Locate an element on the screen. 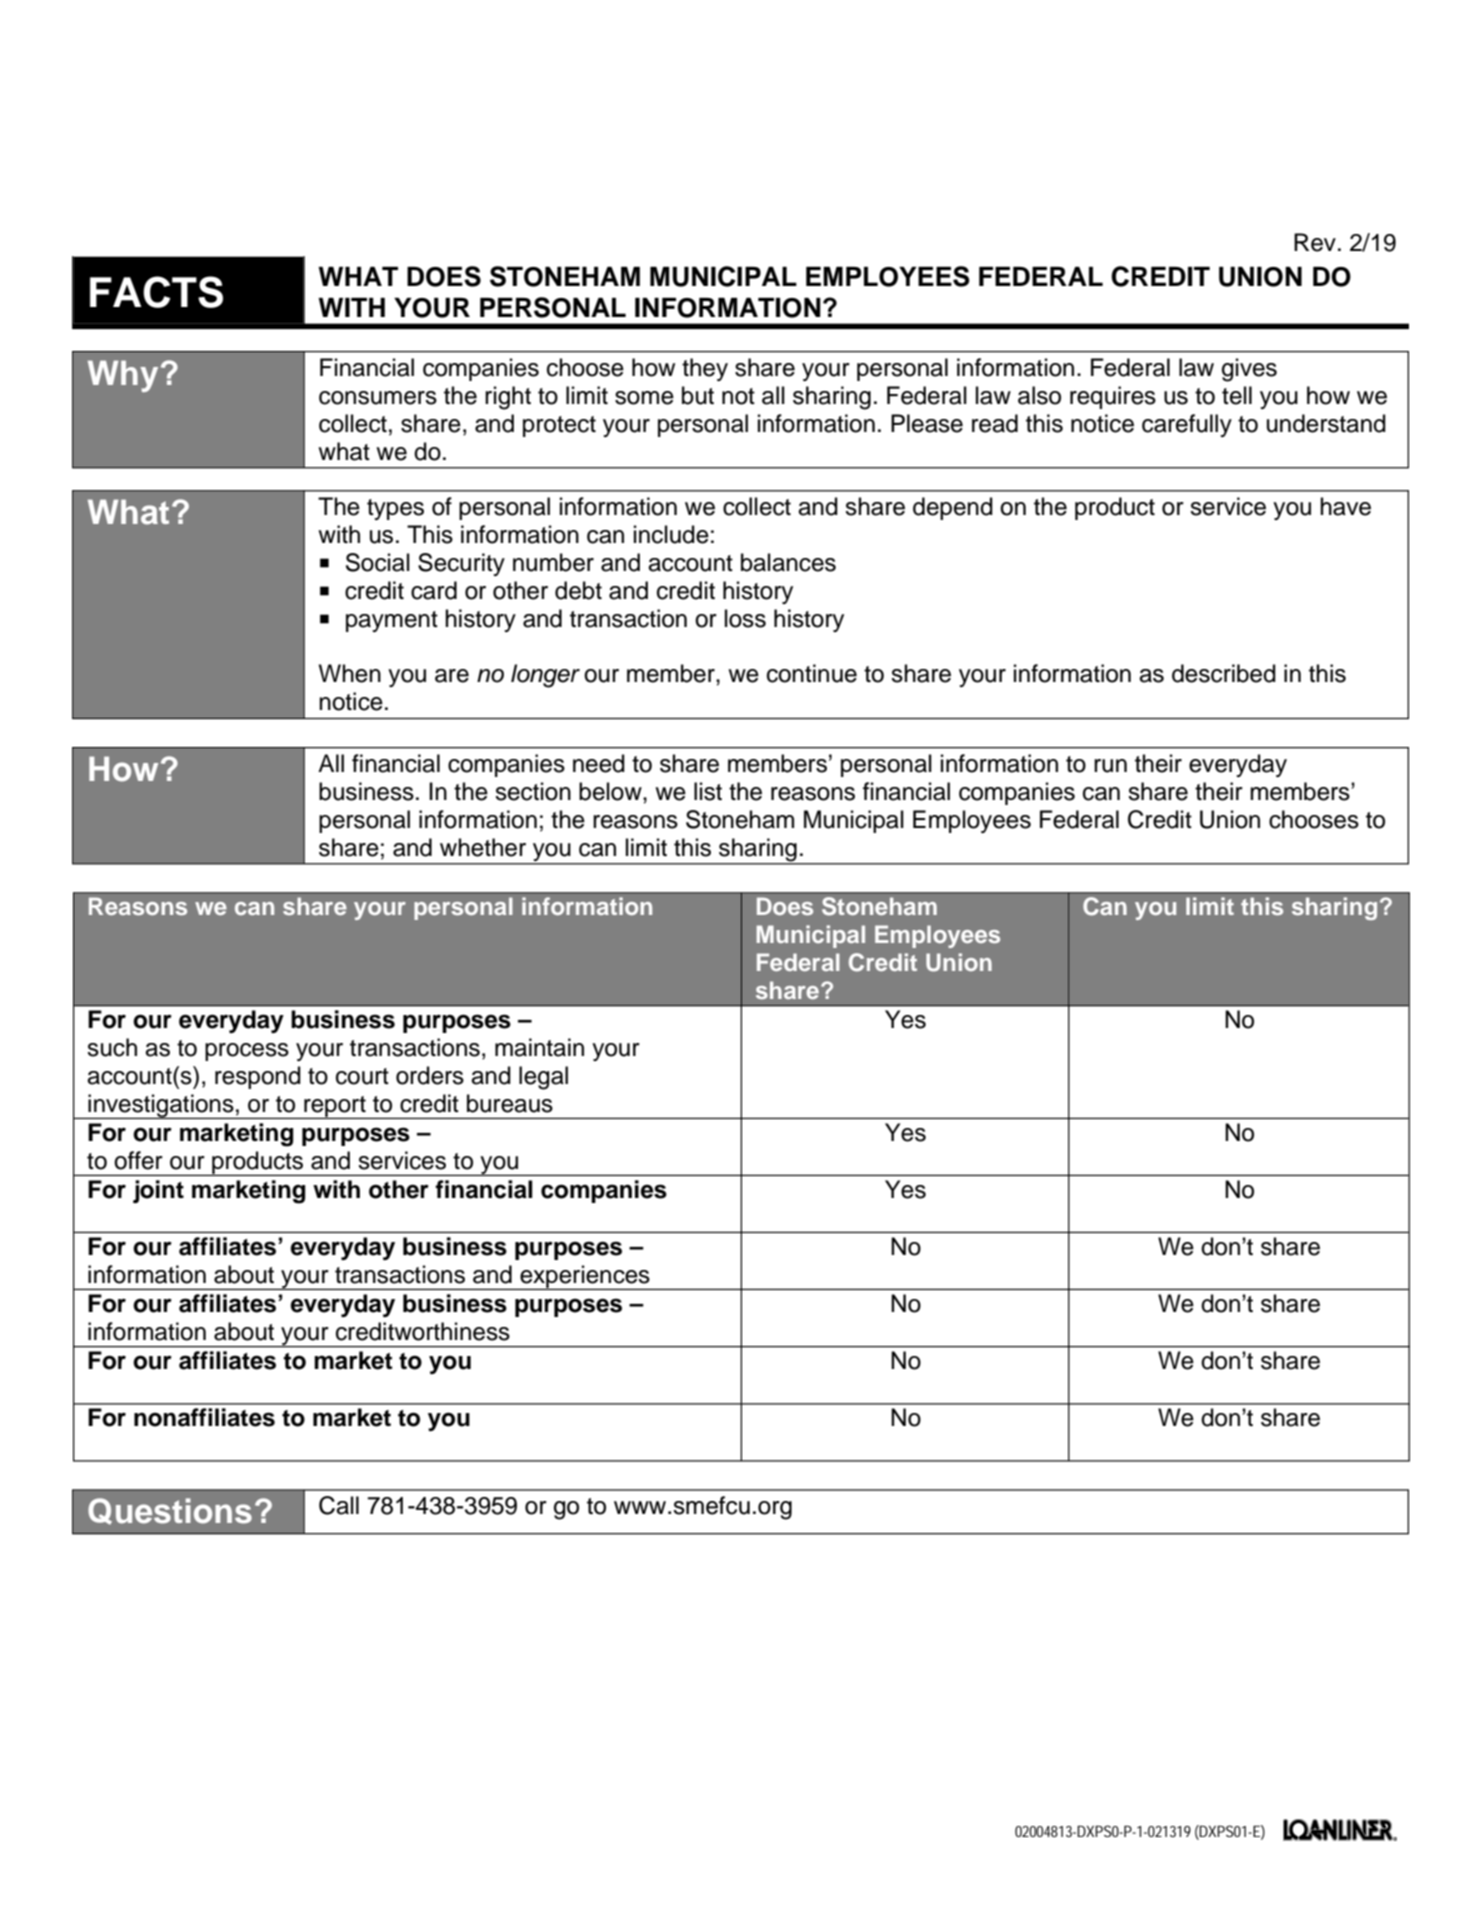 This screenshot has width=1484, height=1921. run is located at coordinates (1110, 766).
